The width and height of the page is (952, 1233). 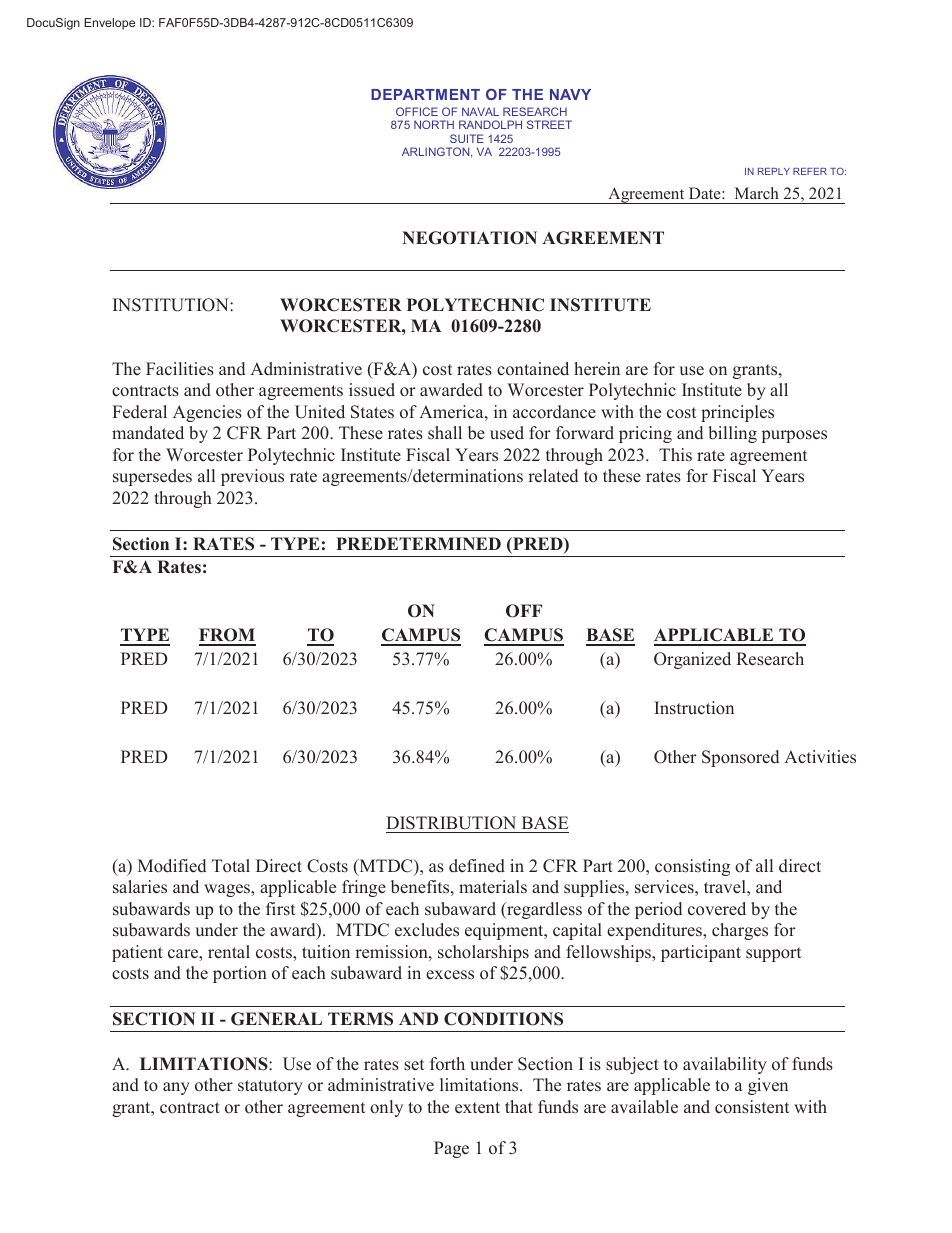 I want to click on contained, so click(x=533, y=369).
